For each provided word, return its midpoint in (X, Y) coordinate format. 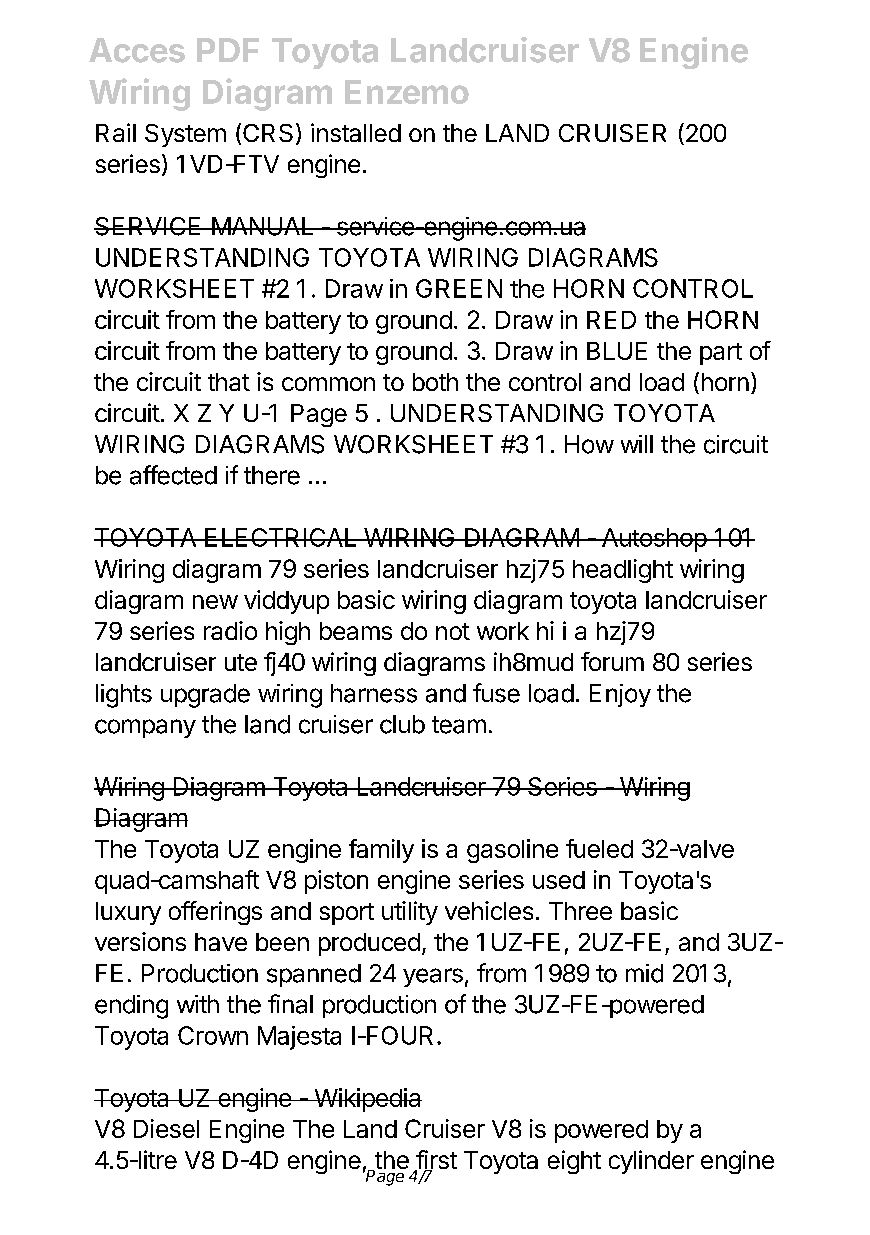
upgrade (205, 696)
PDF (228, 50)
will (637, 444)
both (435, 382)
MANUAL (263, 226)
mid (644, 973)
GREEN (459, 288)
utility (410, 913)
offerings (215, 913)
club (402, 724)
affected (173, 475)
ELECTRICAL (281, 537)
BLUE (617, 351)
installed (356, 132)
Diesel (166, 1128)
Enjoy (620, 695)
